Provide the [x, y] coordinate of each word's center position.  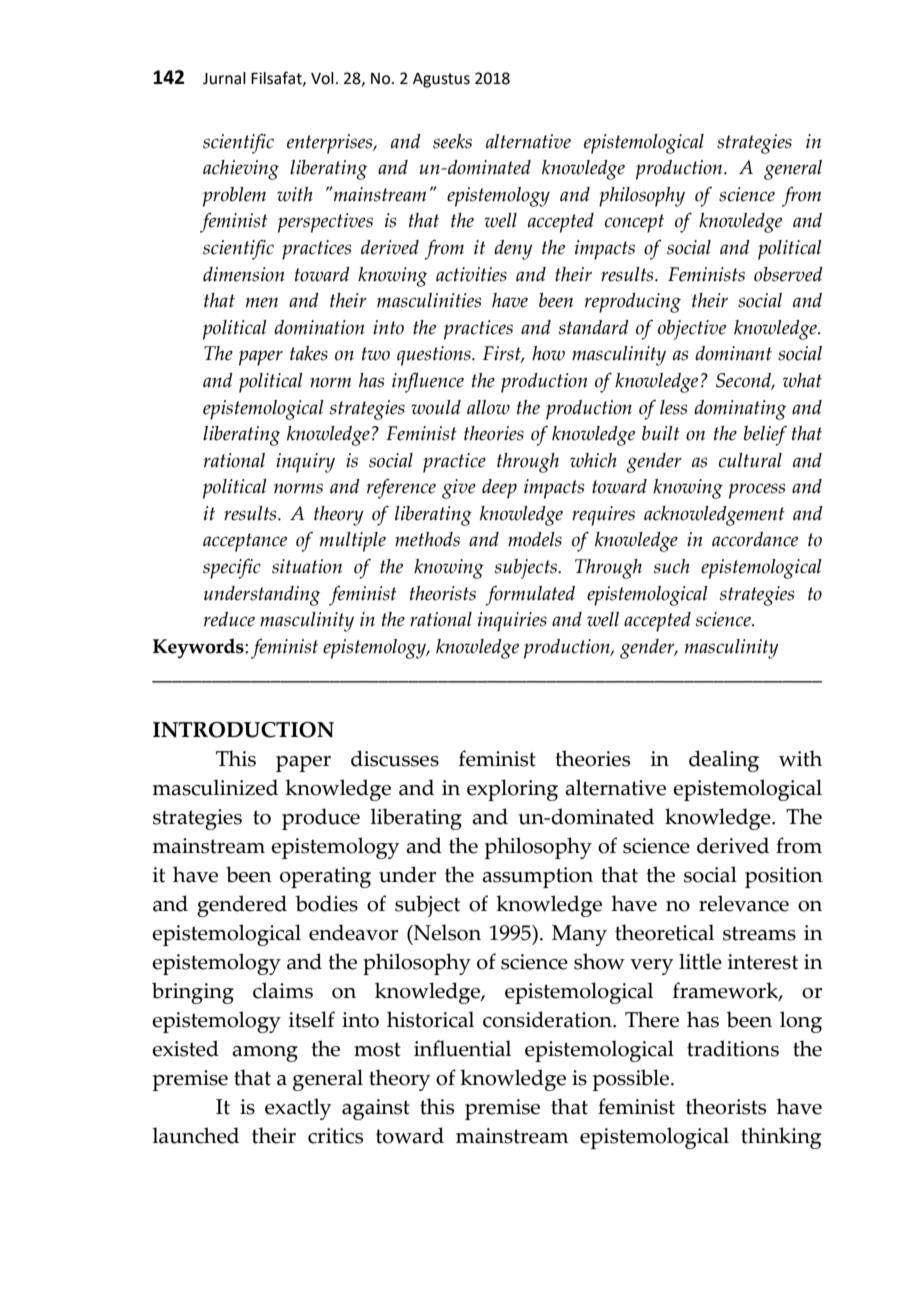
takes [309, 353]
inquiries [512, 622]
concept [634, 223]
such [672, 566]
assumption [537, 877]
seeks [452, 141]
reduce [229, 619]
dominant [733, 353]
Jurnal [224, 78]
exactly [298, 1109]
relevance [744, 903]
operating [325, 877]
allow [488, 407]
